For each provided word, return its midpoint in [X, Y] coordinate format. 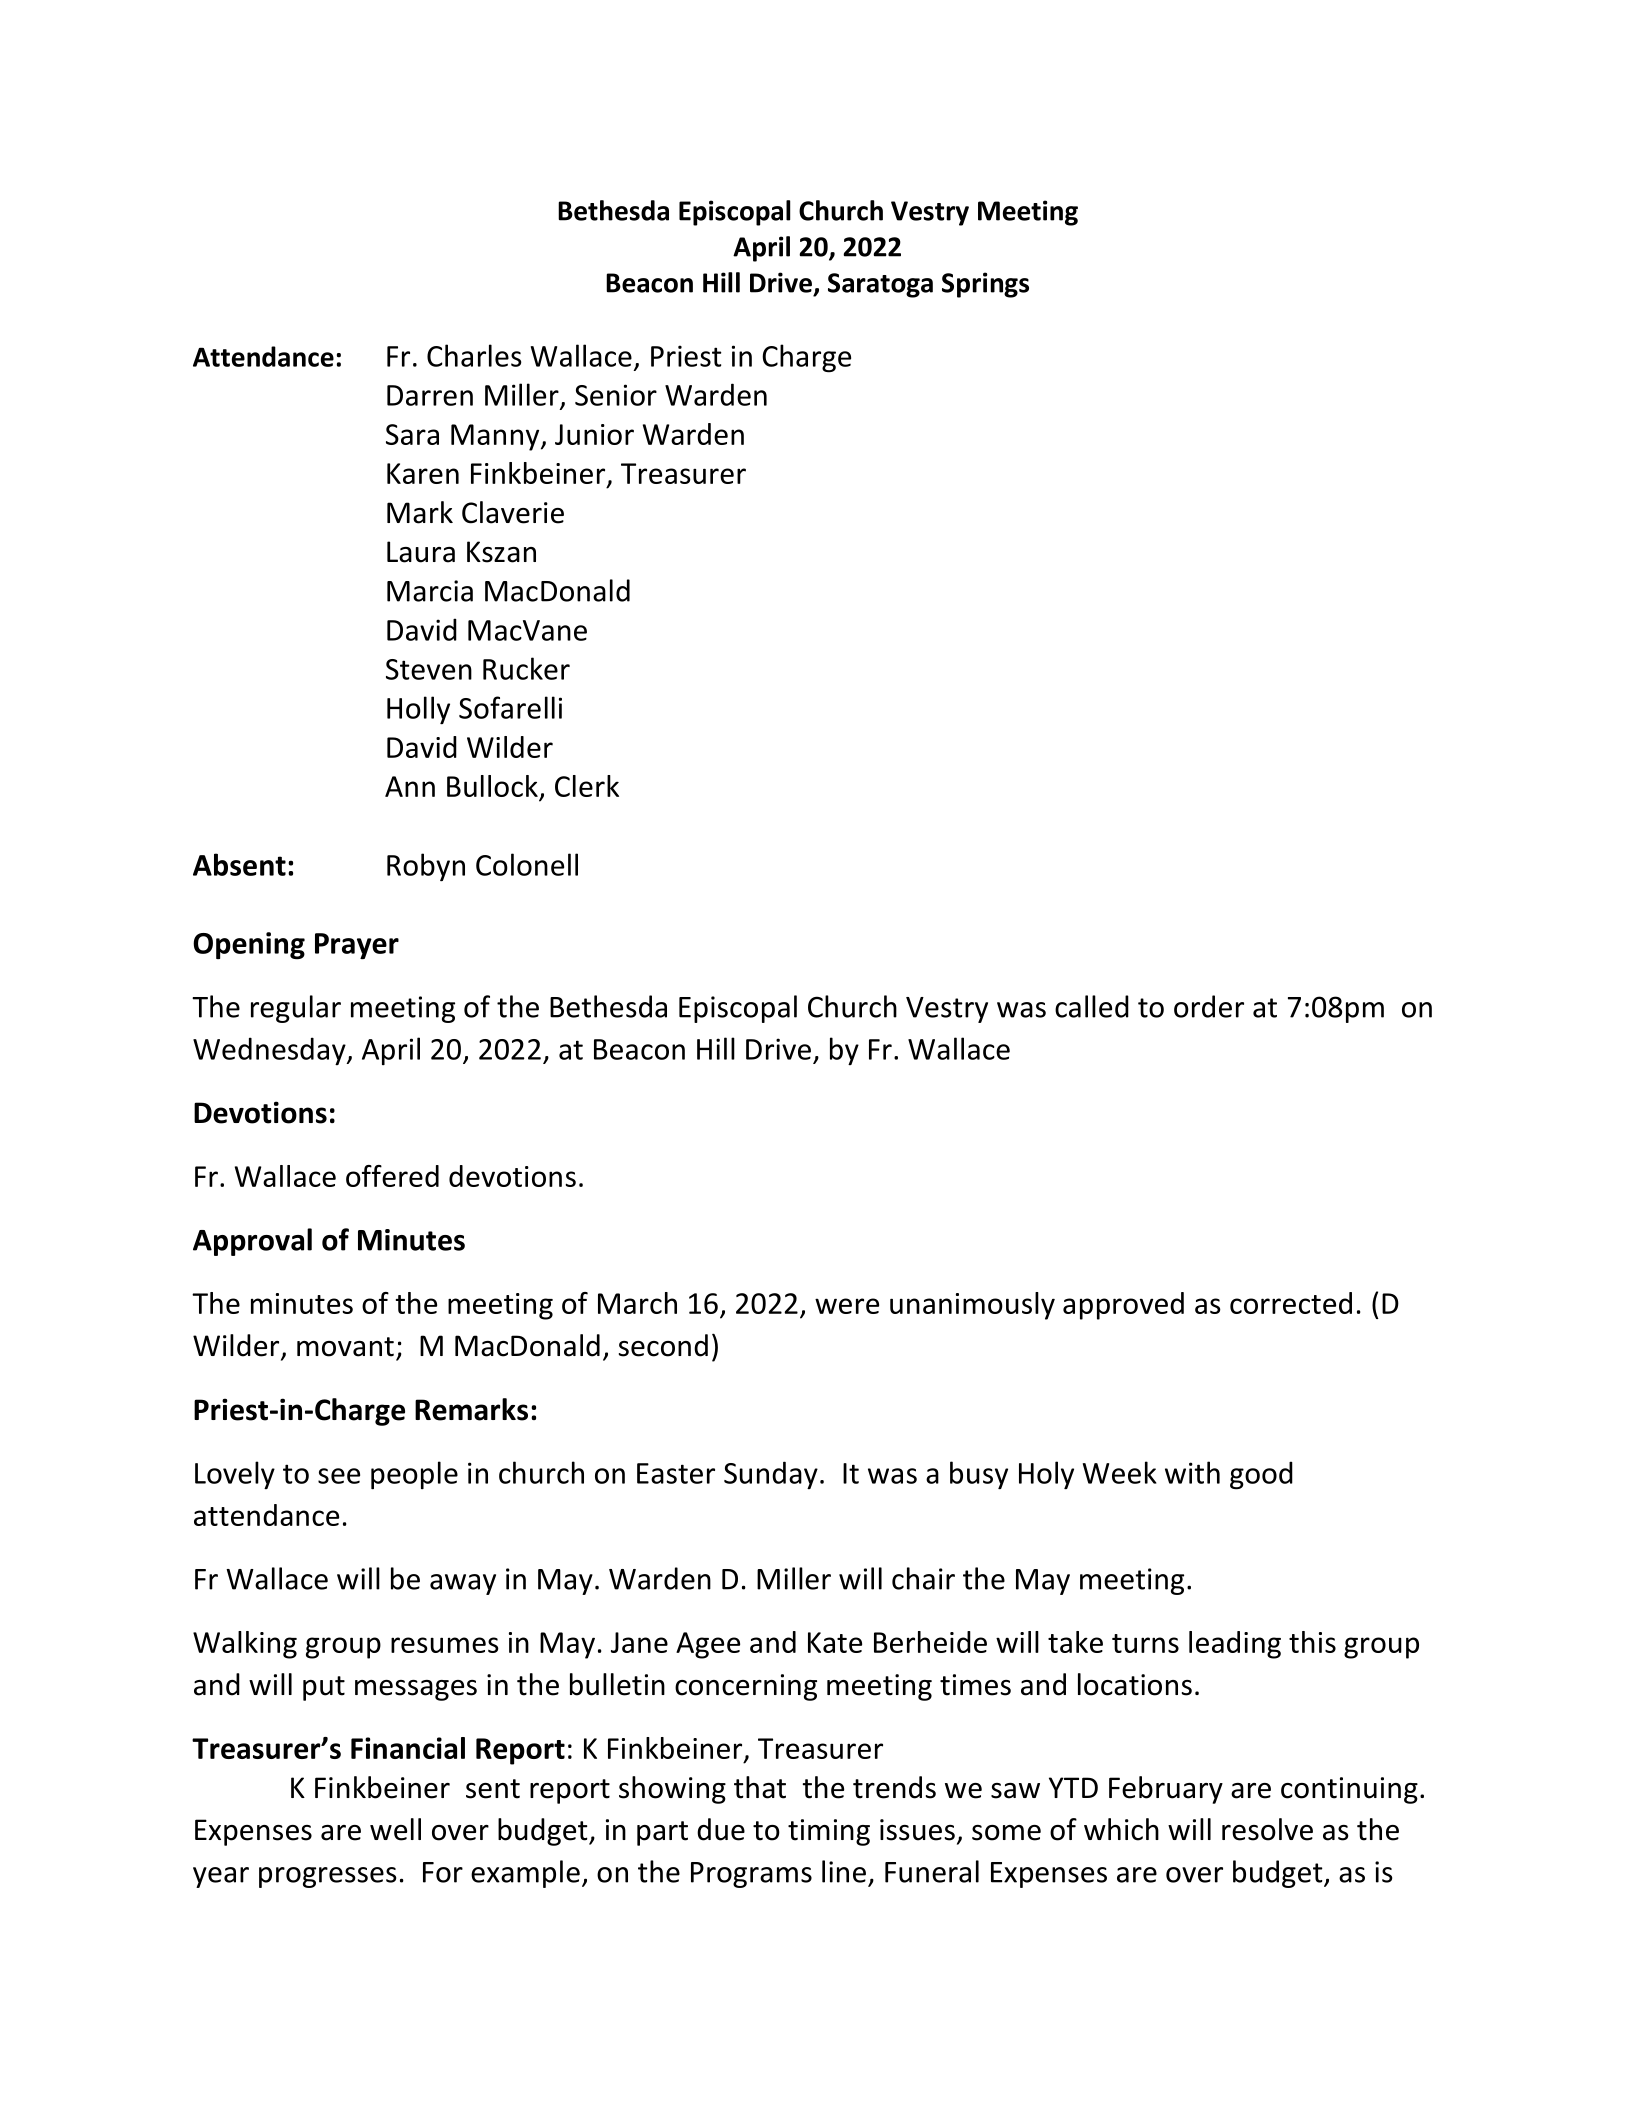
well [395, 1829]
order [1209, 1006]
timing [829, 1832]
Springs [985, 285]
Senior [616, 395]
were [847, 1306]
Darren [430, 395]
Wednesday [270, 1051]
